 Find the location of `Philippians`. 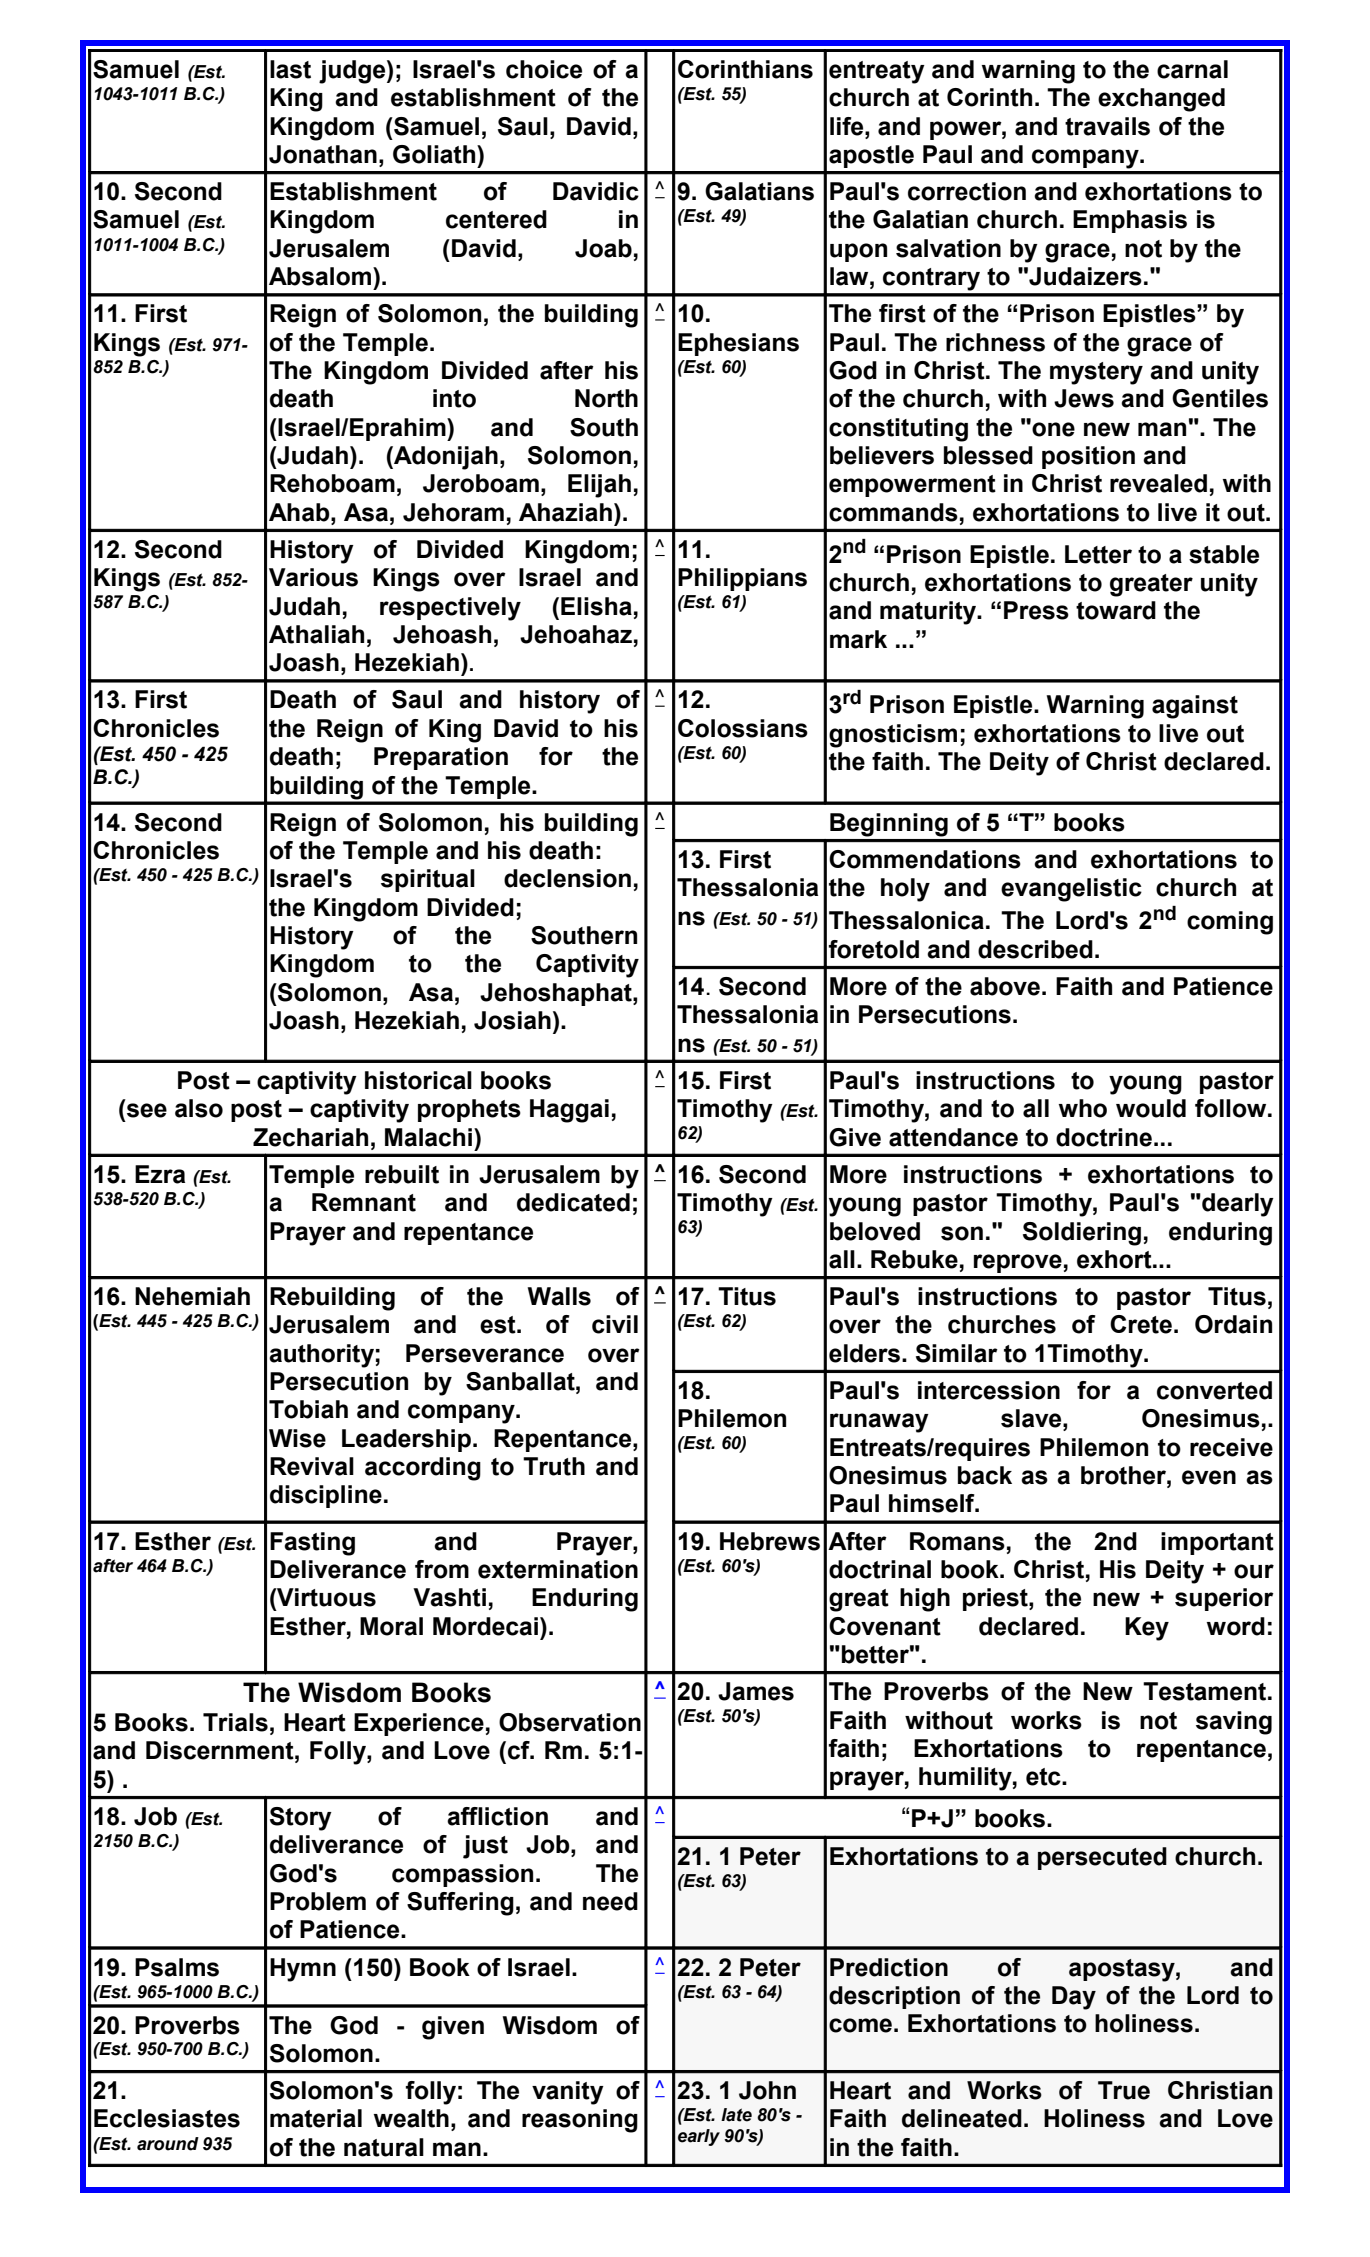

Philippians is located at coordinates (742, 579).
